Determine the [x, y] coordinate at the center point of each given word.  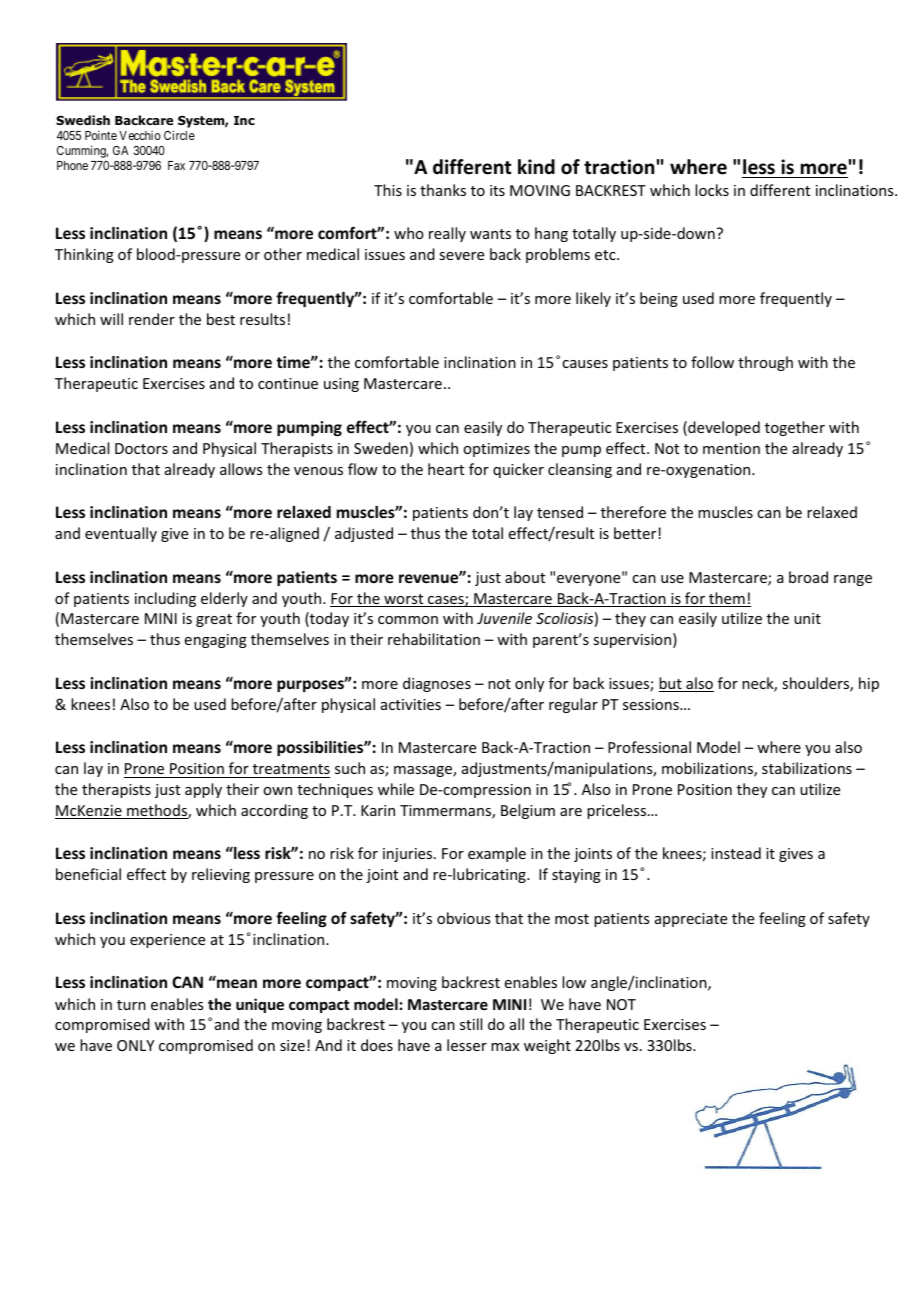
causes [585, 364]
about [525, 577]
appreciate [691, 920]
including [165, 599]
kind [536, 167]
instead [736, 853]
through [765, 363]
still [471, 1024]
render [152, 319]
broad [808, 577]
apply [203, 790]
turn [131, 1005]
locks [712, 190]
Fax [176, 165]
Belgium [528, 811]
